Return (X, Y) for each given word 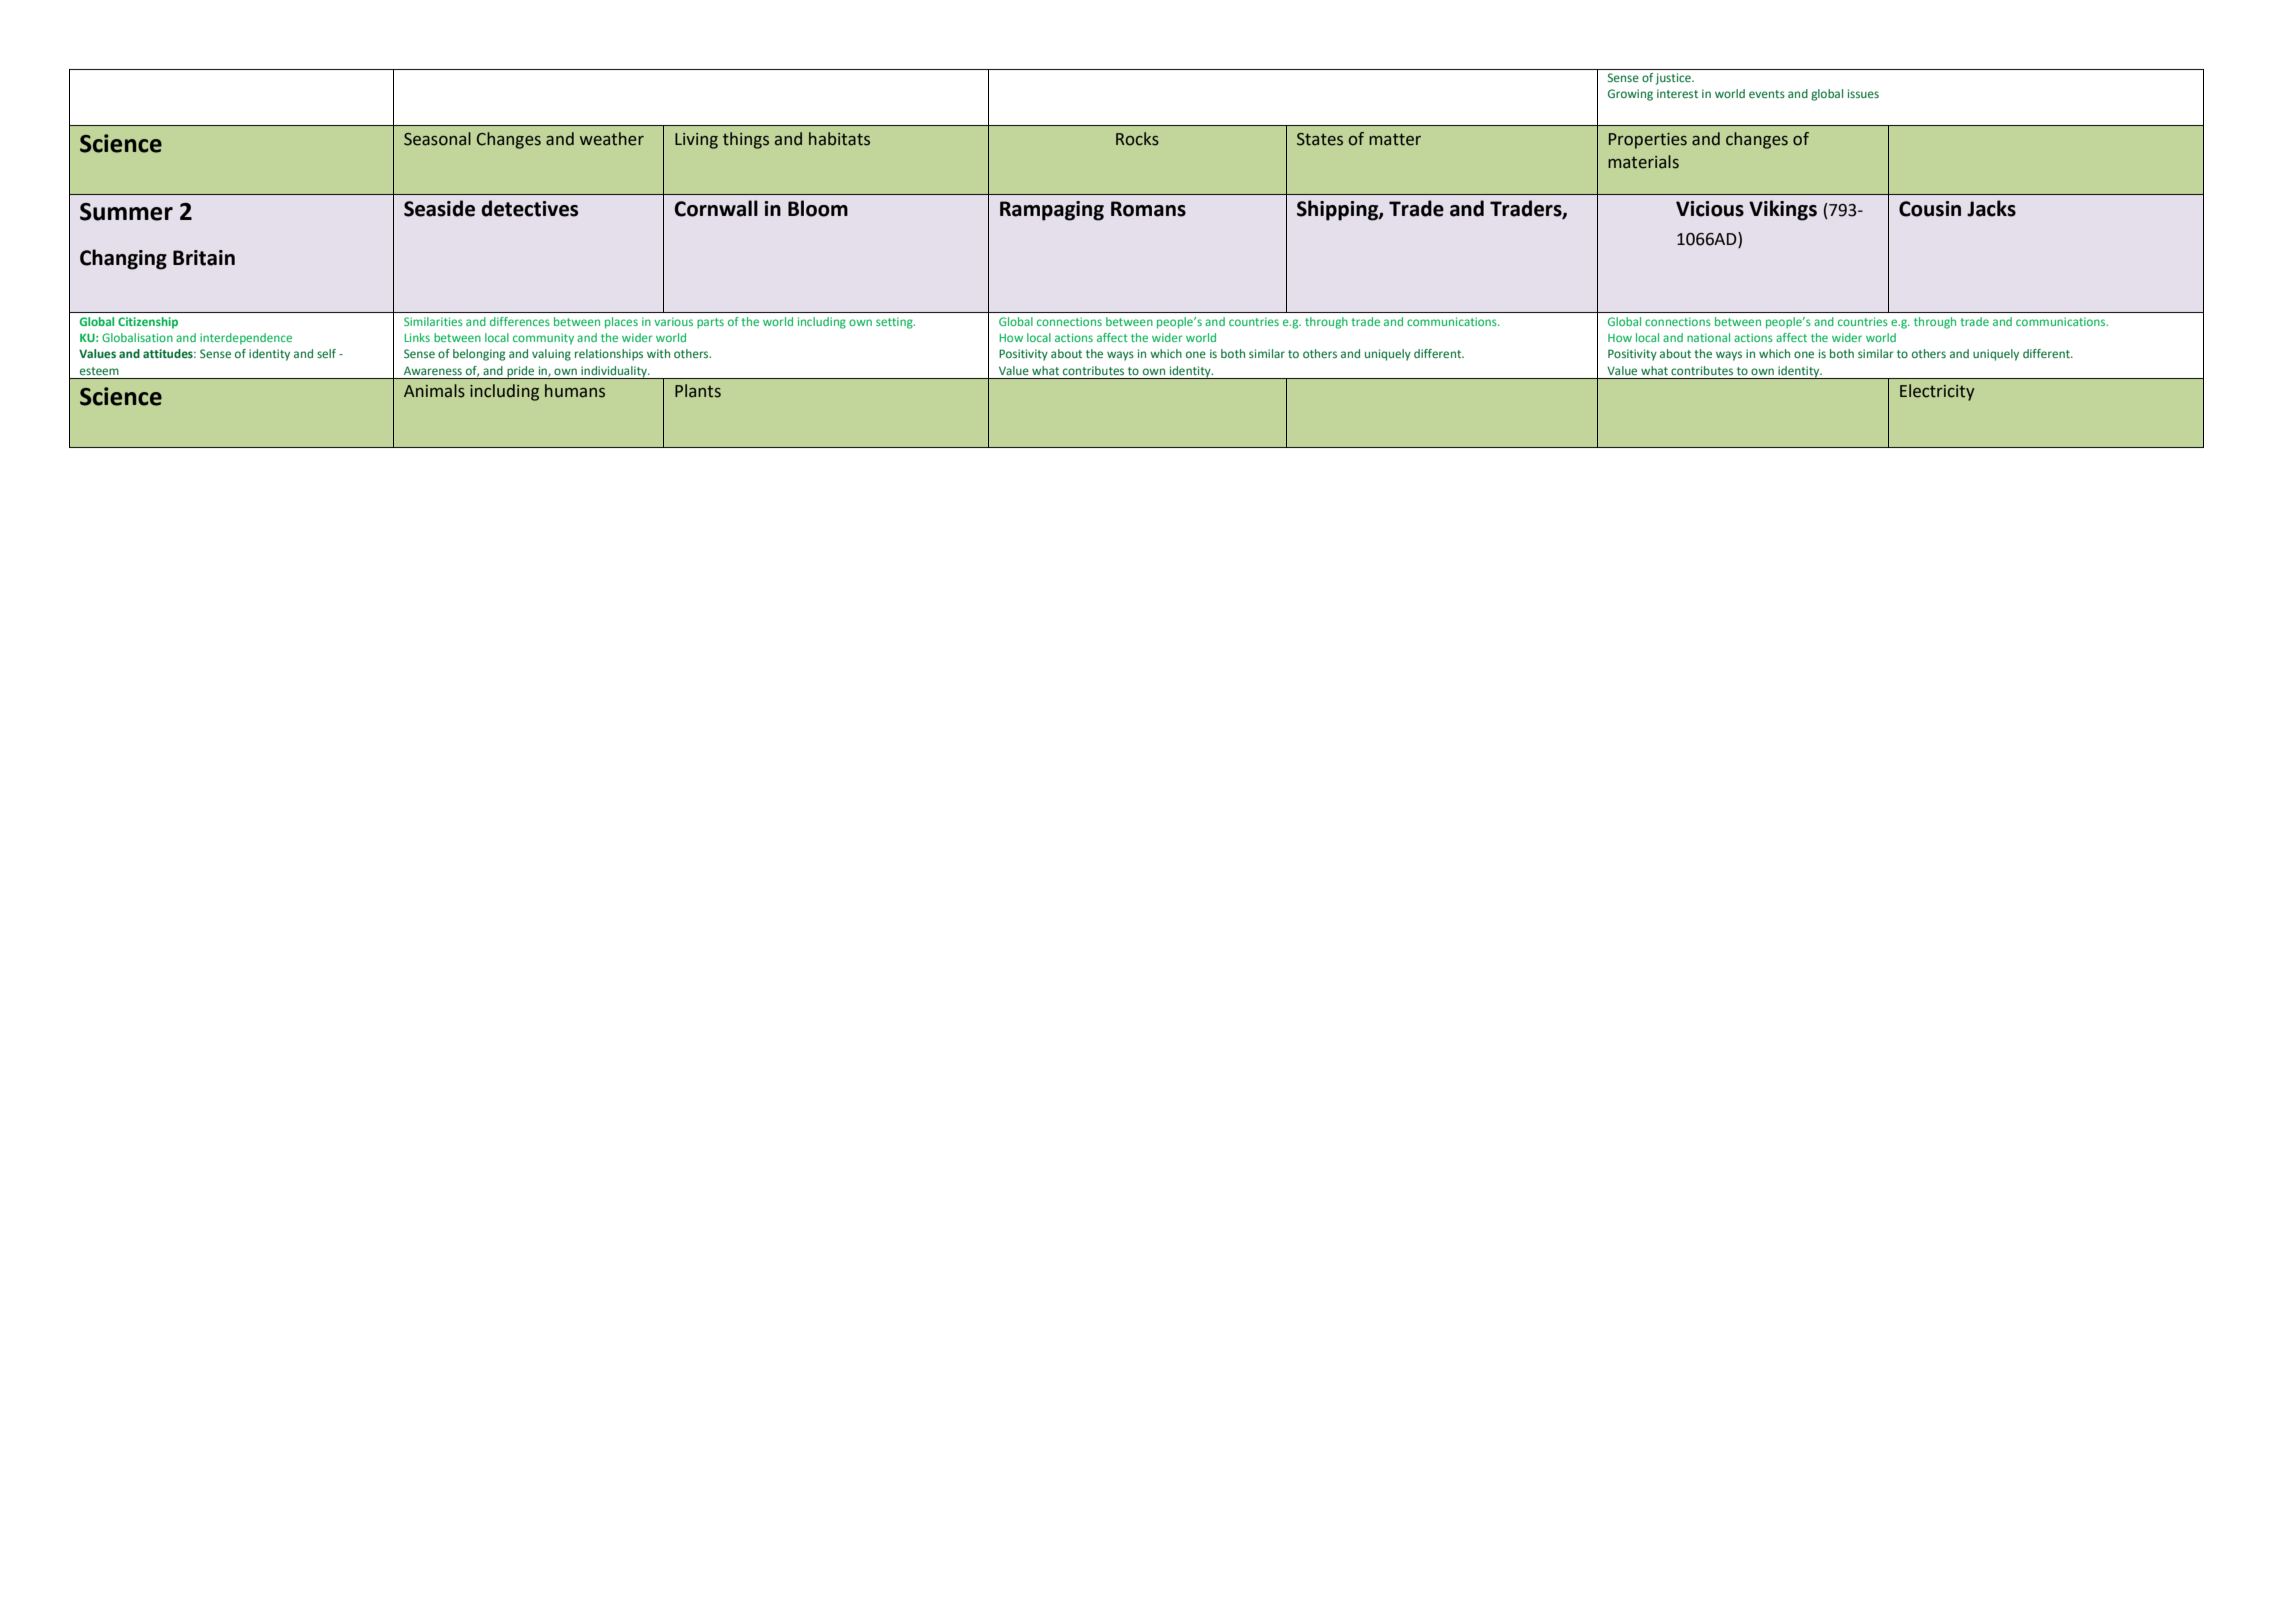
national (1708, 337)
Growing (1630, 95)
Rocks (1137, 139)
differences (520, 321)
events (1767, 94)
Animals (434, 391)
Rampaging (1052, 211)
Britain (204, 258)
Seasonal (437, 139)
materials (1643, 162)
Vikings (1783, 210)
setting (895, 323)
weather (612, 139)
